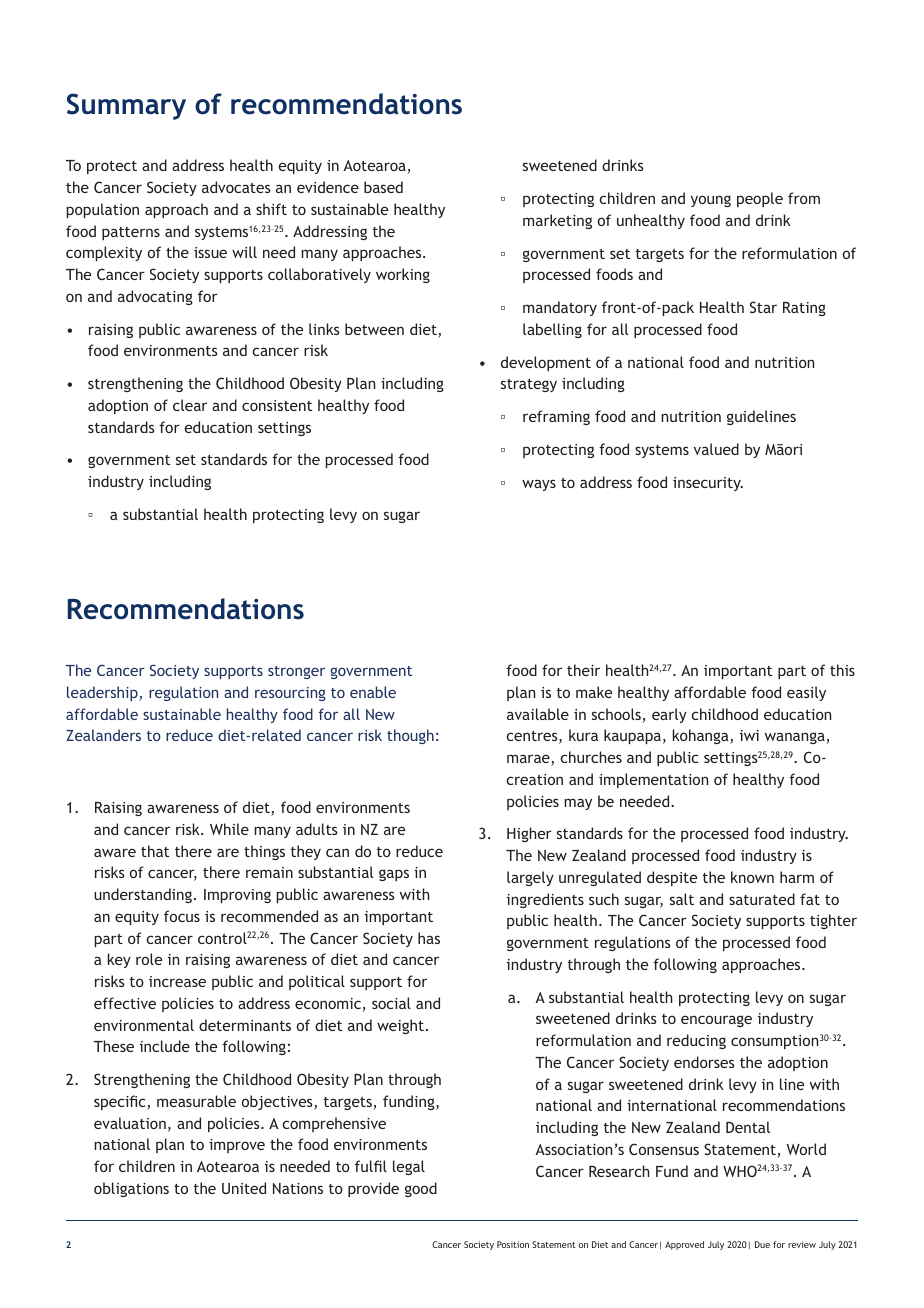 The height and width of the screenshot is (1308, 924). I want to click on has, so click(429, 938).
